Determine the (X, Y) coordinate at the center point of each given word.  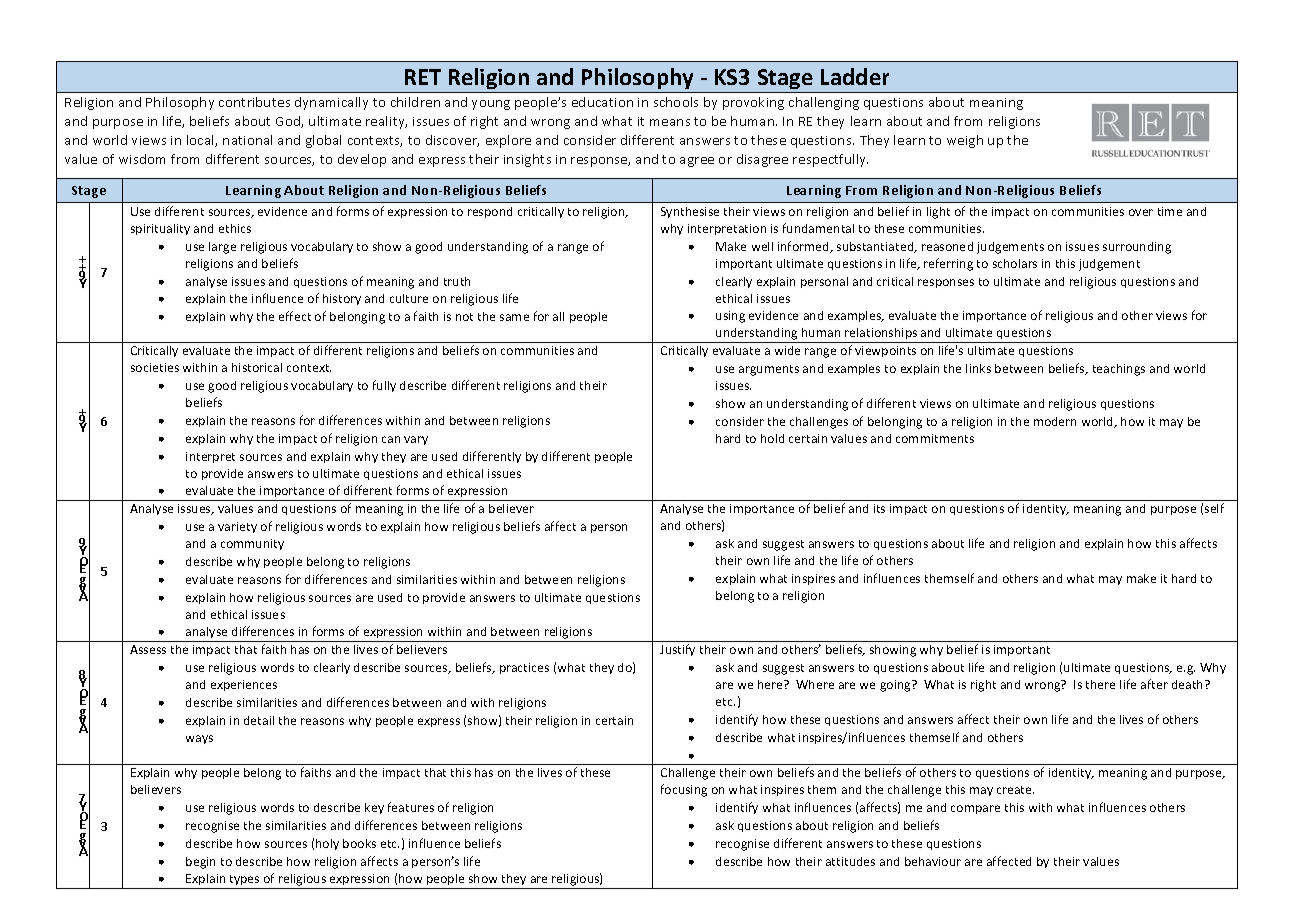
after (1154, 684)
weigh (965, 141)
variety (237, 527)
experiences (244, 685)
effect (295, 316)
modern (1055, 421)
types (244, 882)
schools (676, 102)
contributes (254, 102)
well (762, 246)
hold (772, 438)
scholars (1015, 263)
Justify (677, 650)
